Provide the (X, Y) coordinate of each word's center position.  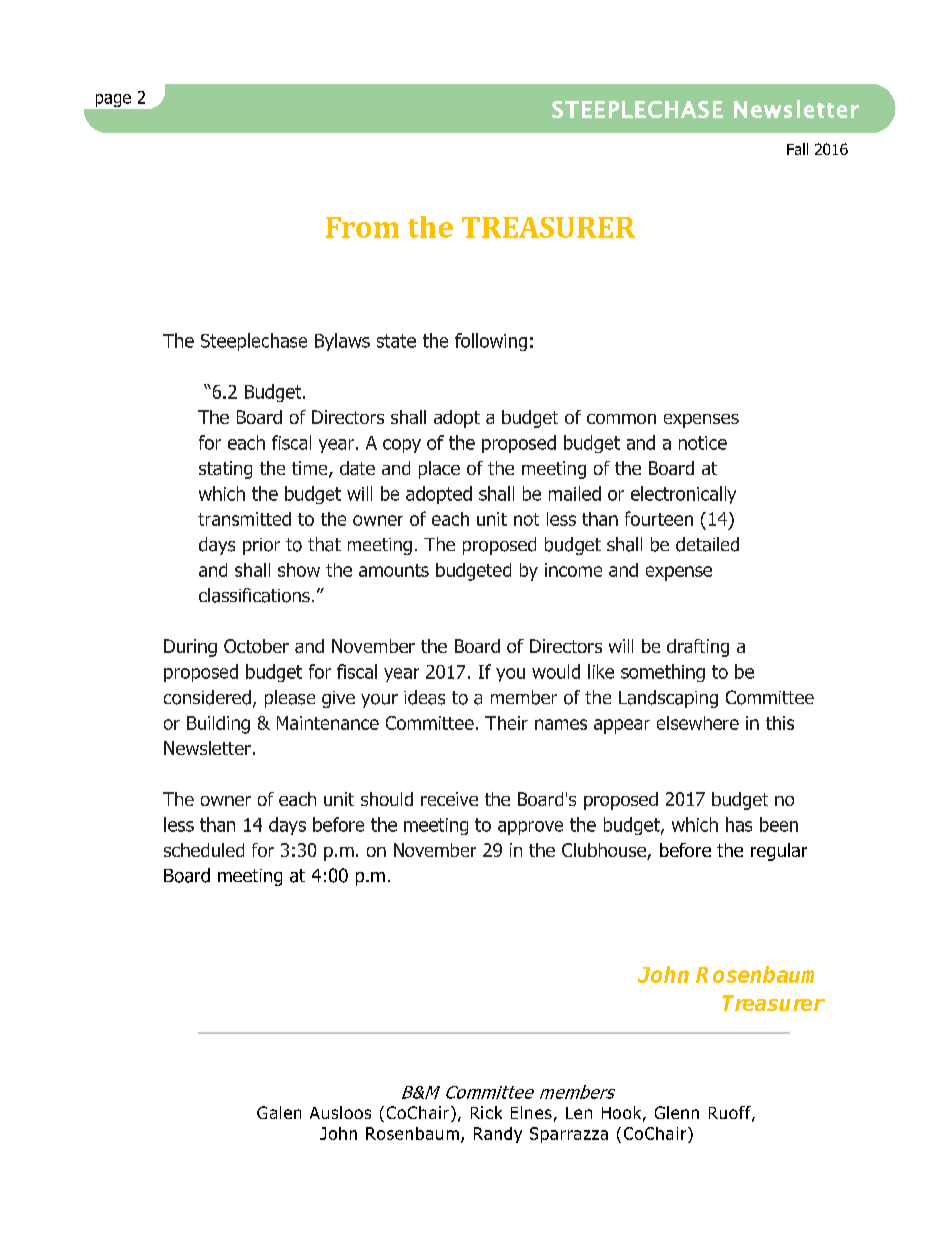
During (190, 648)
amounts (394, 570)
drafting (698, 648)
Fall (797, 149)
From (362, 227)
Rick (486, 1112)
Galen (279, 1112)
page (113, 100)
